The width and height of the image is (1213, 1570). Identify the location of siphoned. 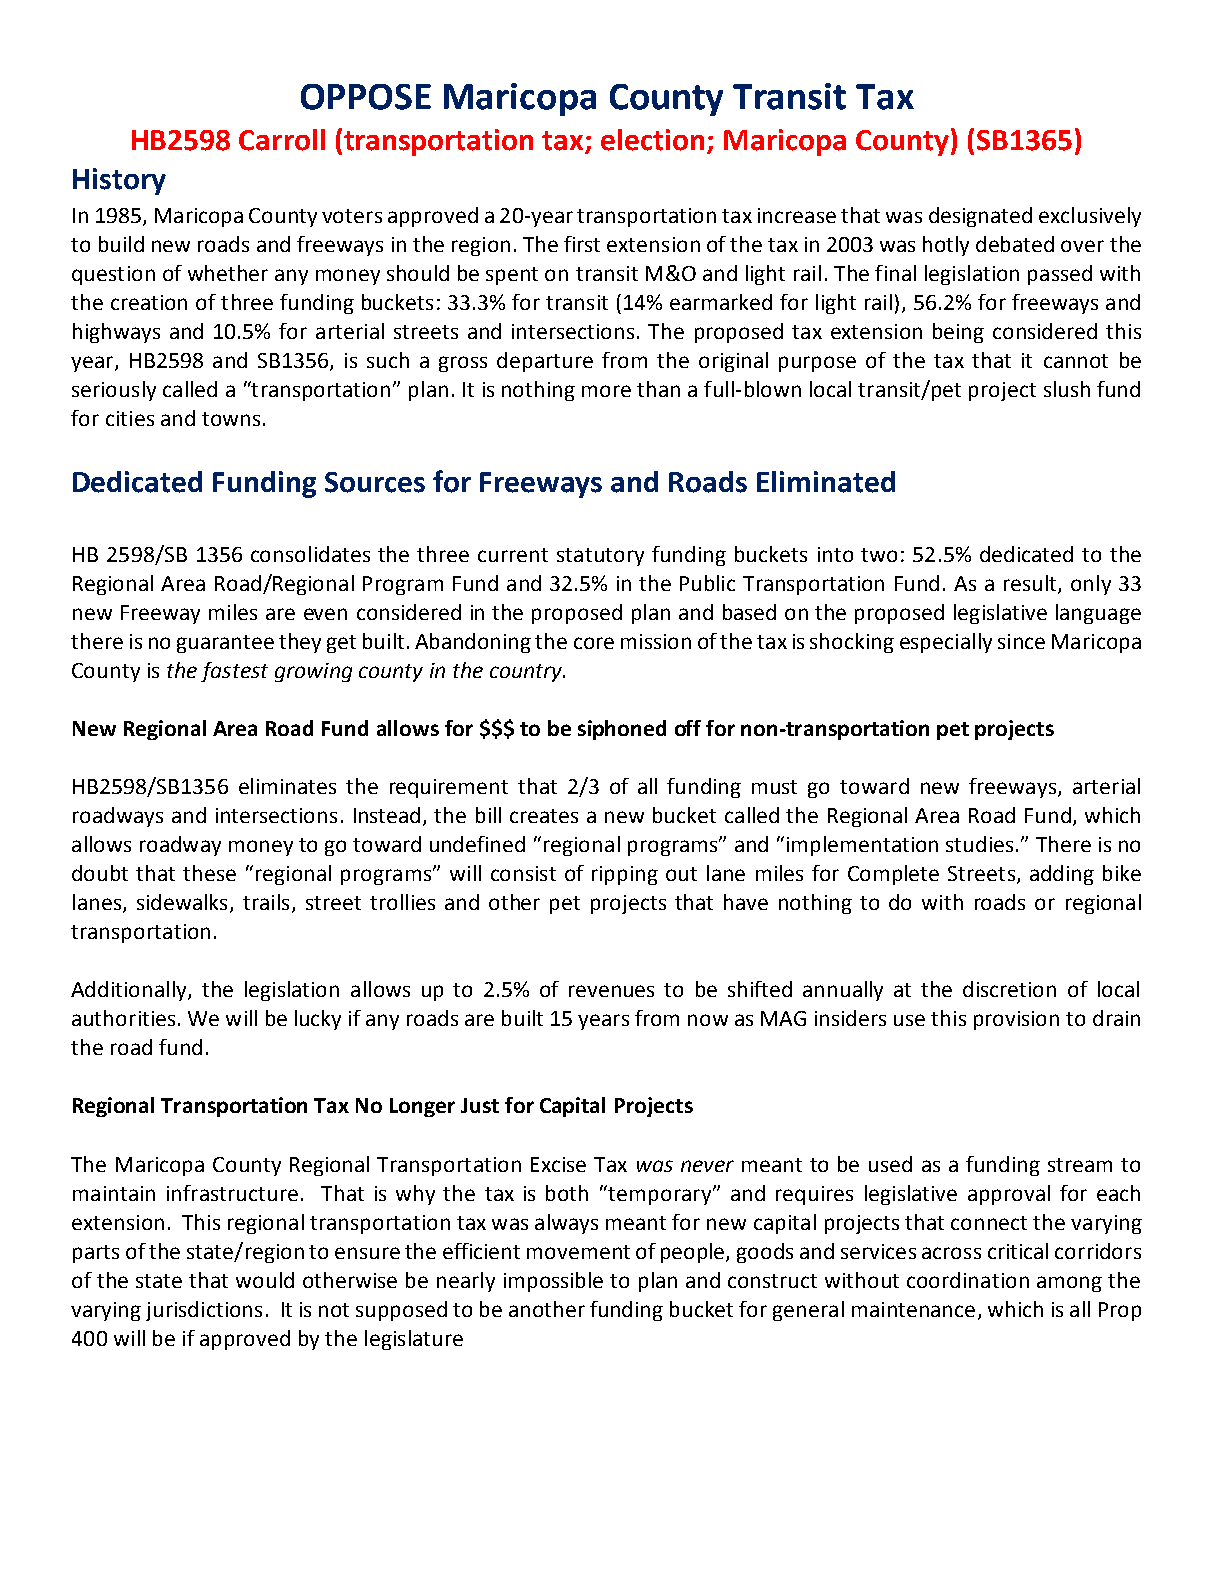
(622, 730).
